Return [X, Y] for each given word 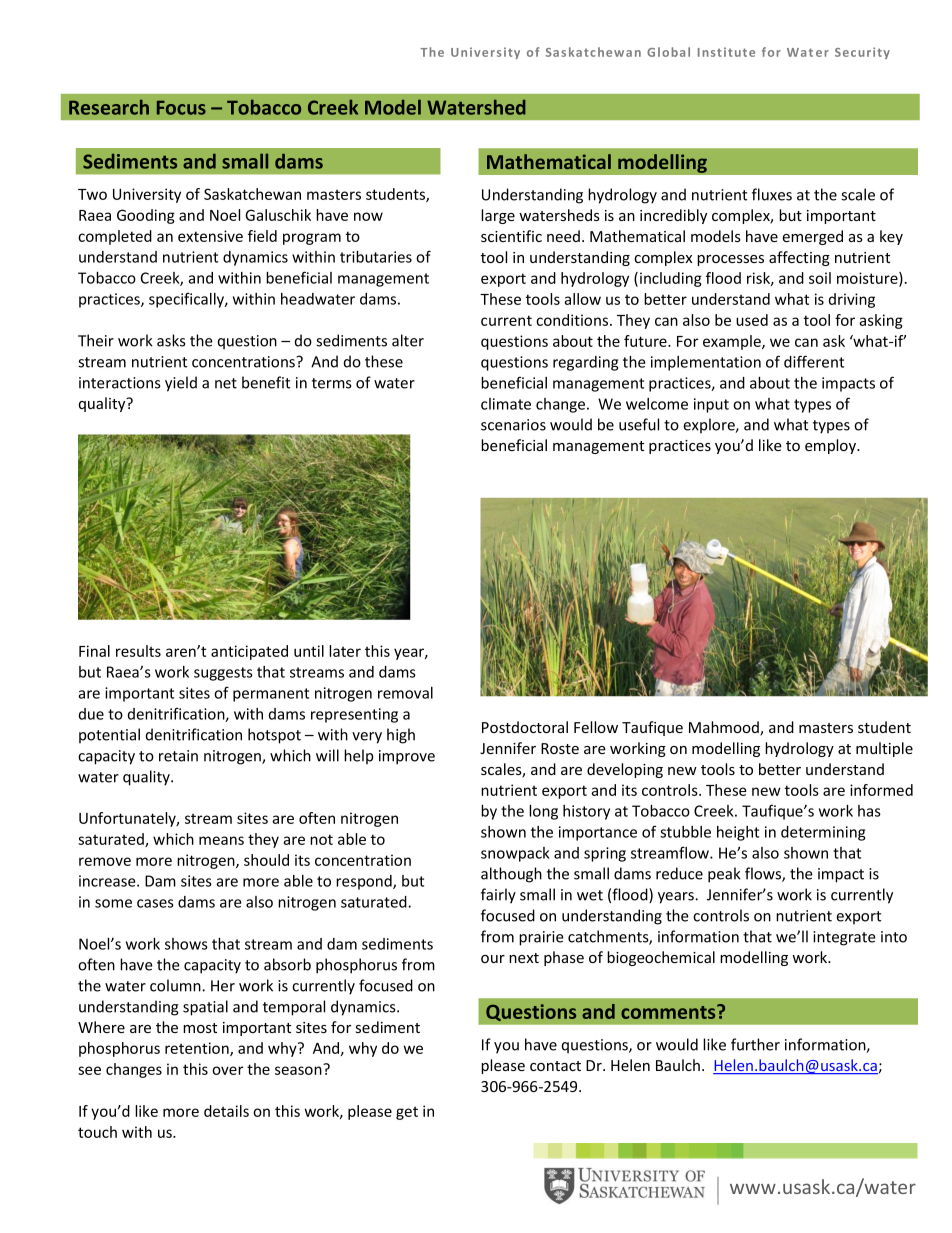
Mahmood [725, 728]
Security [862, 53]
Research [109, 107]
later [345, 651]
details [226, 1111]
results [138, 651]
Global [668, 52]
